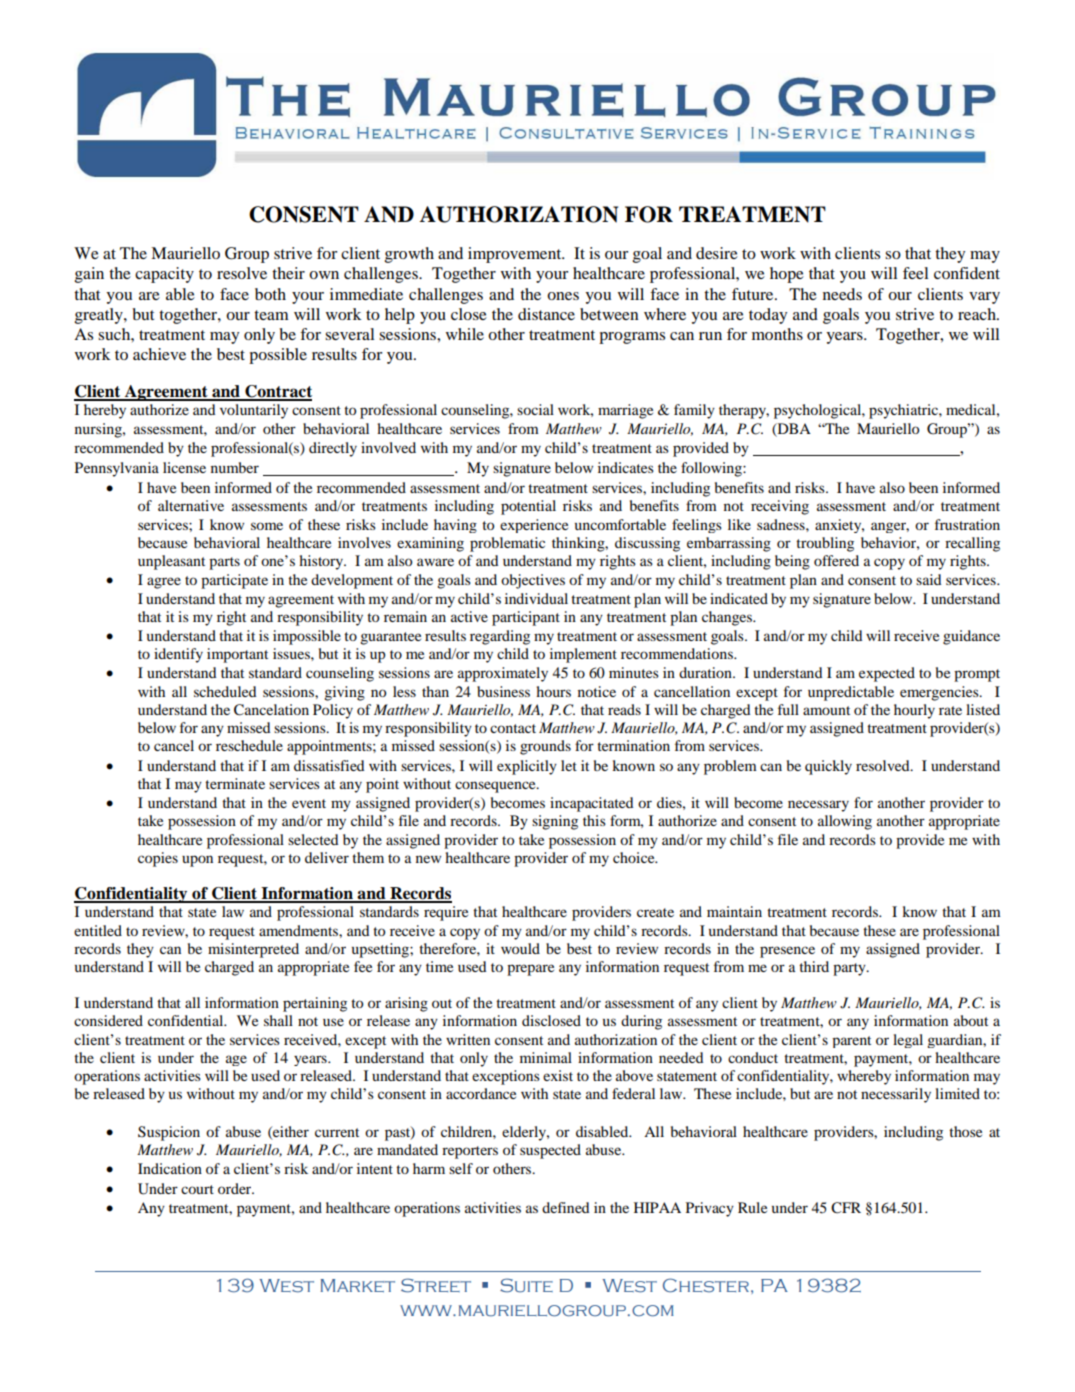 This screenshot has width=1075, height=1392. I want to click on quickly, so click(828, 767).
